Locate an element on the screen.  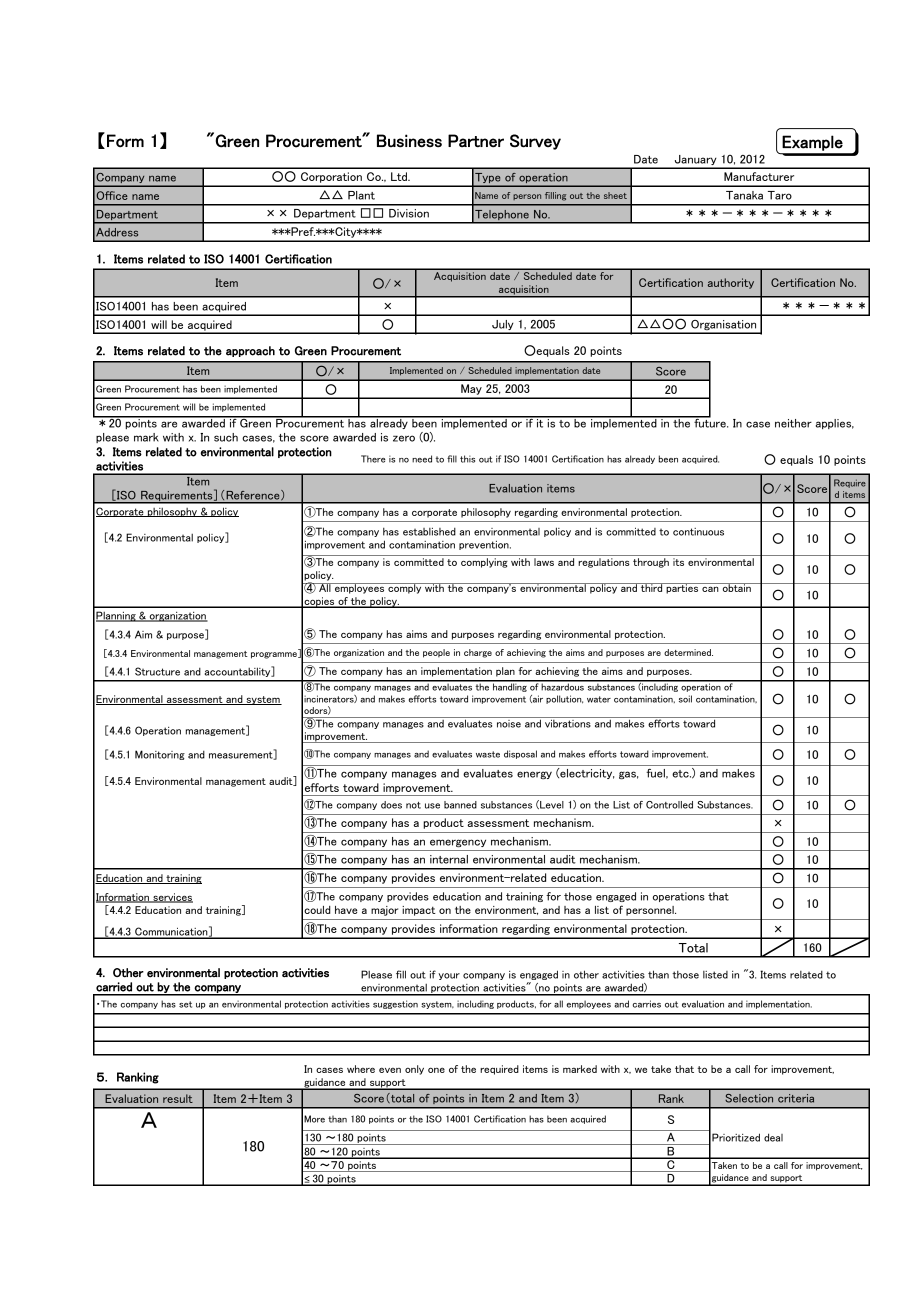
Partner is located at coordinates (476, 141).
